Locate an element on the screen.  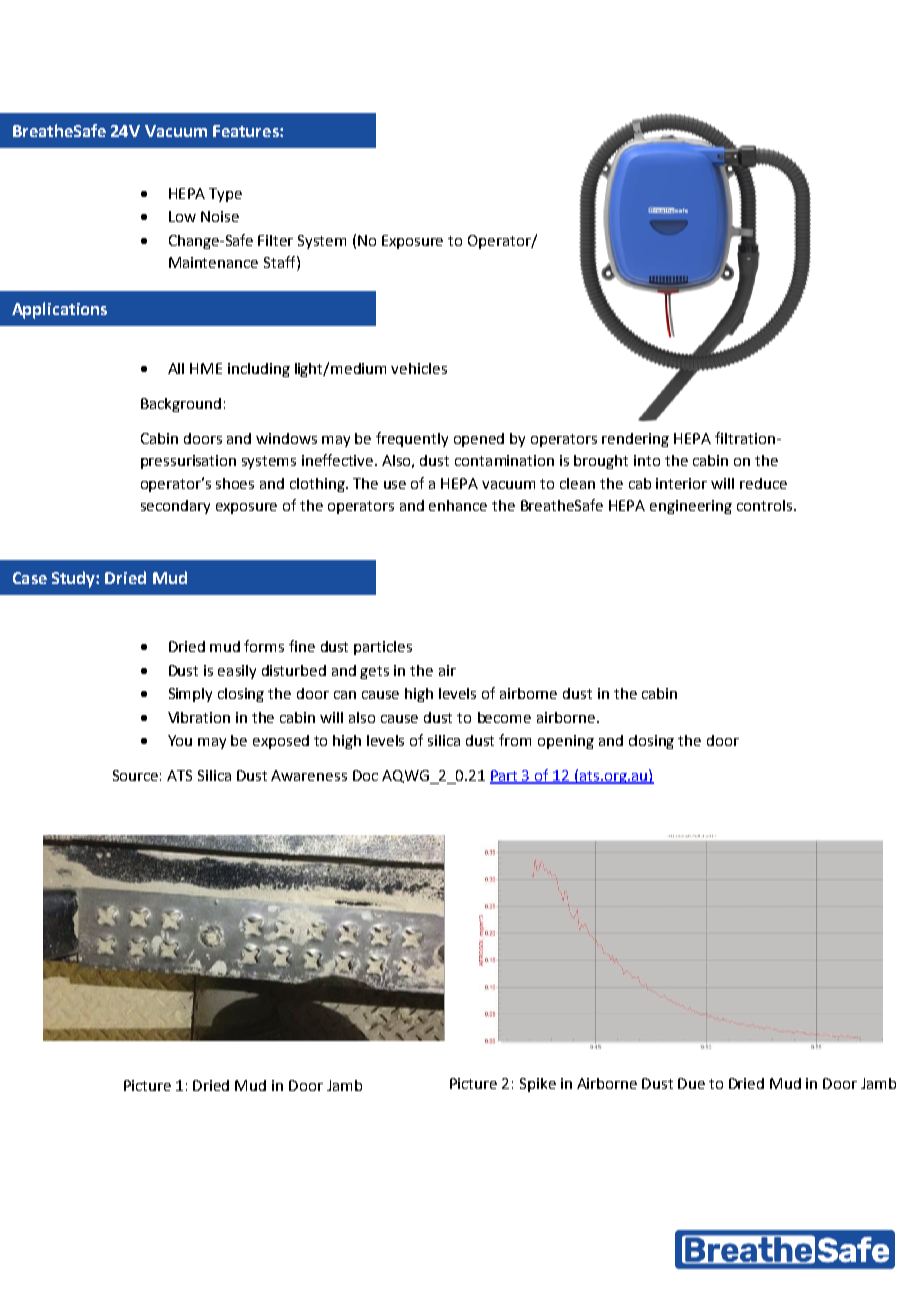
Spike is located at coordinates (538, 1085).
